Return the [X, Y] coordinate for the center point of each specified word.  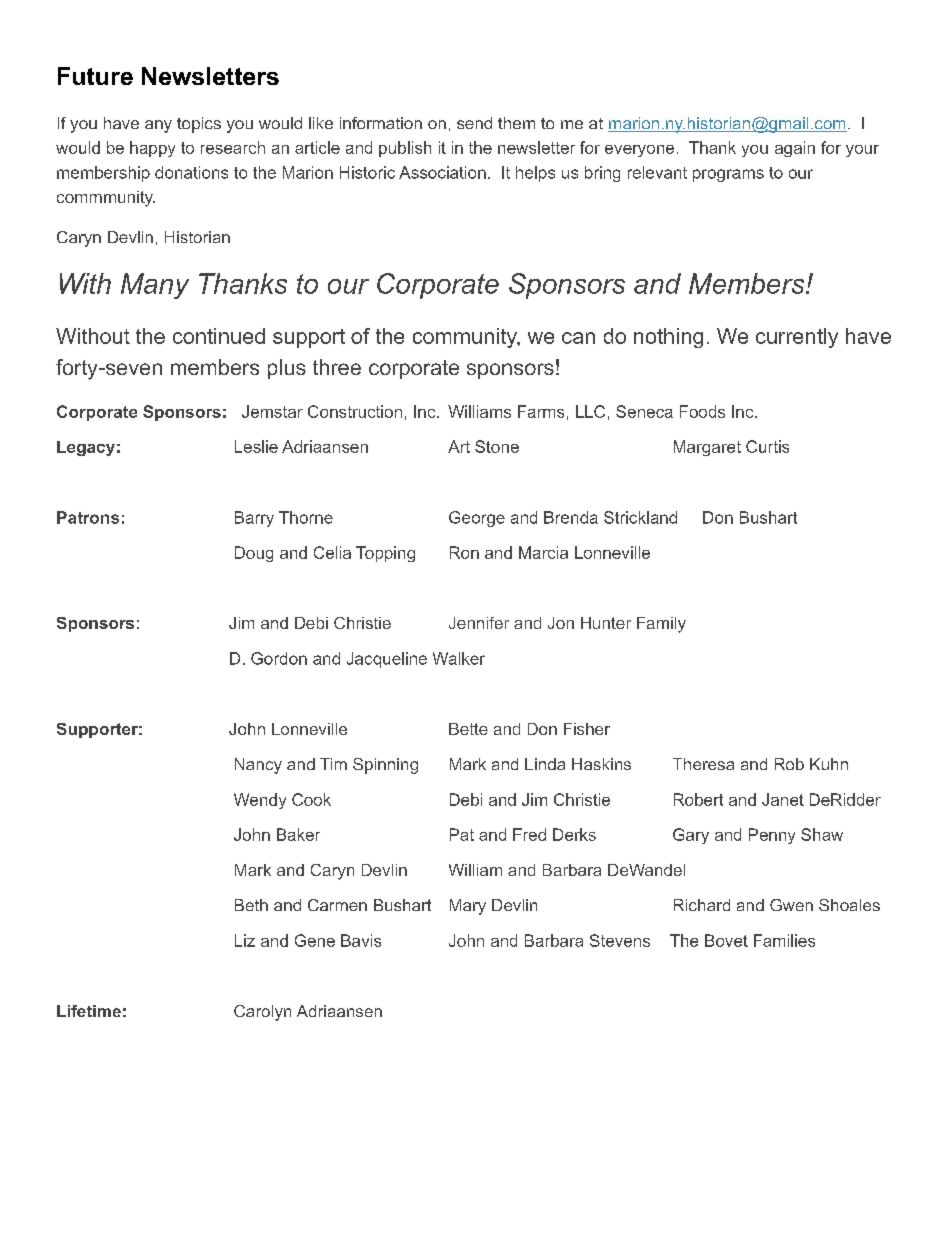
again [795, 149]
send [474, 123]
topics [199, 125]
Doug [254, 554]
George [477, 519]
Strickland [640, 517]
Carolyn [262, 1013]
